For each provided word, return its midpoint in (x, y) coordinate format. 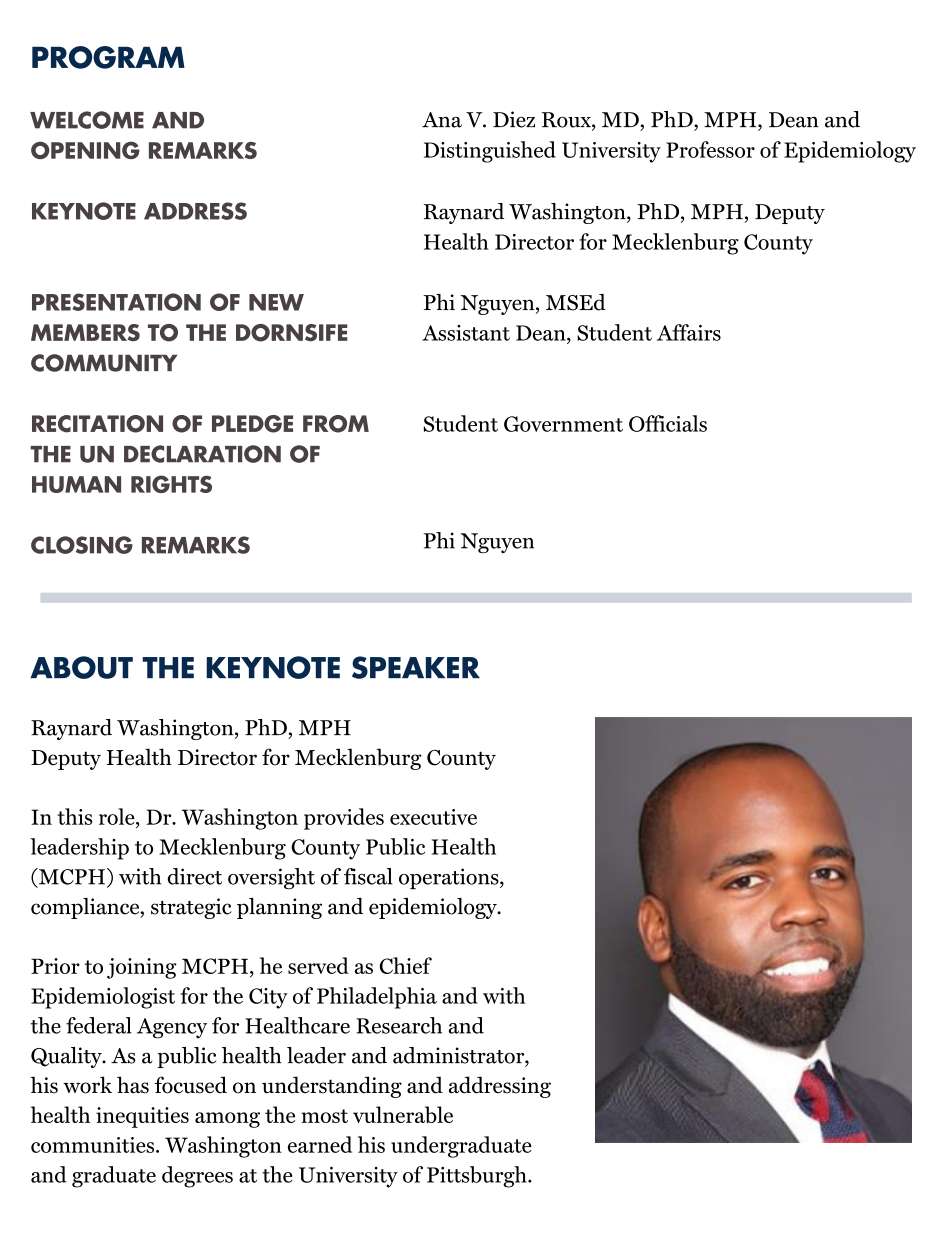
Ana (442, 120)
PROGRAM (108, 57)
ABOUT (81, 667)
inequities (142, 1117)
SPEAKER (416, 667)
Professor (710, 149)
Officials (668, 423)
